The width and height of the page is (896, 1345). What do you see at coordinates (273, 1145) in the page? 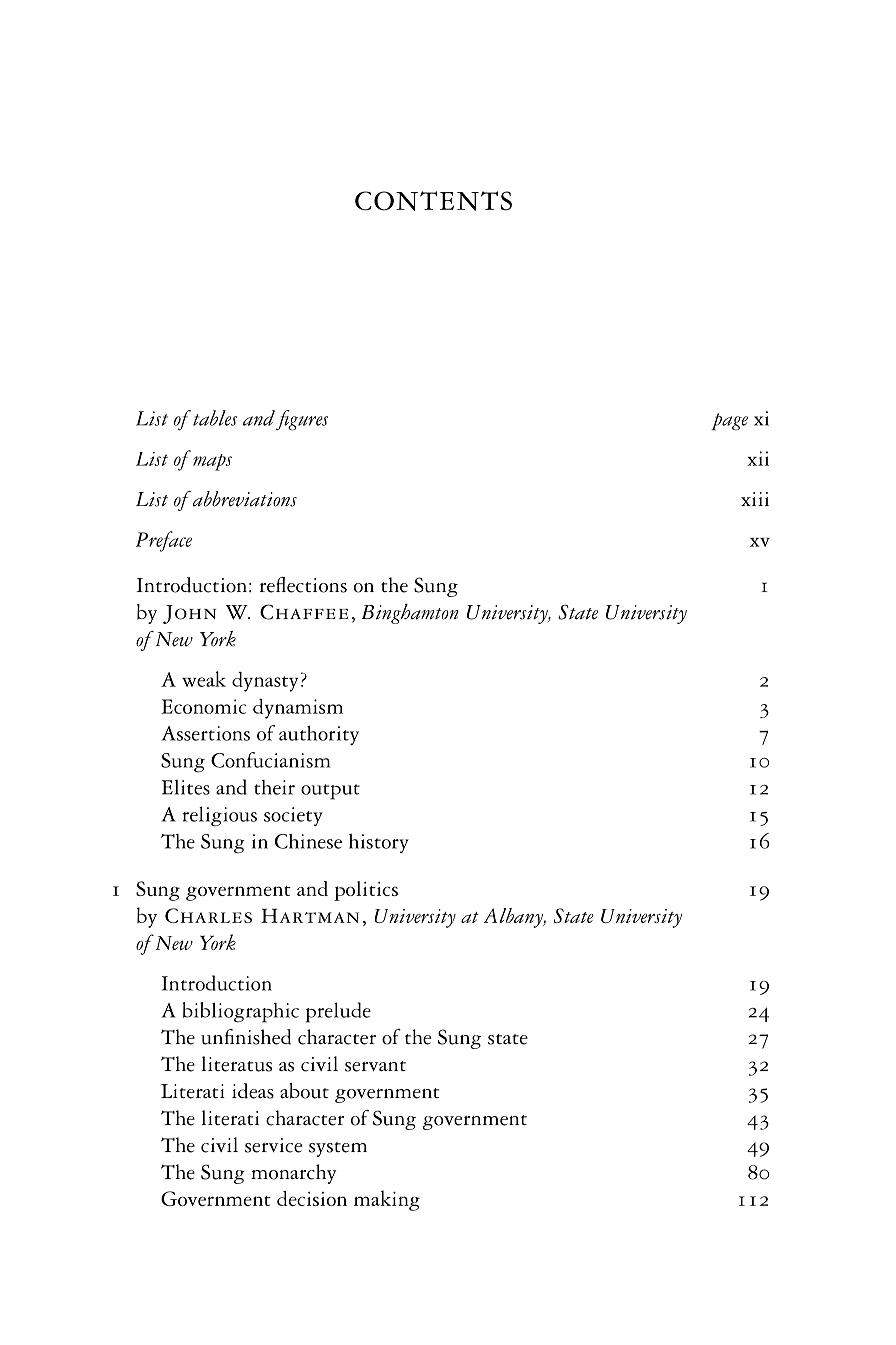
I see `service` at bounding box center [273, 1145].
